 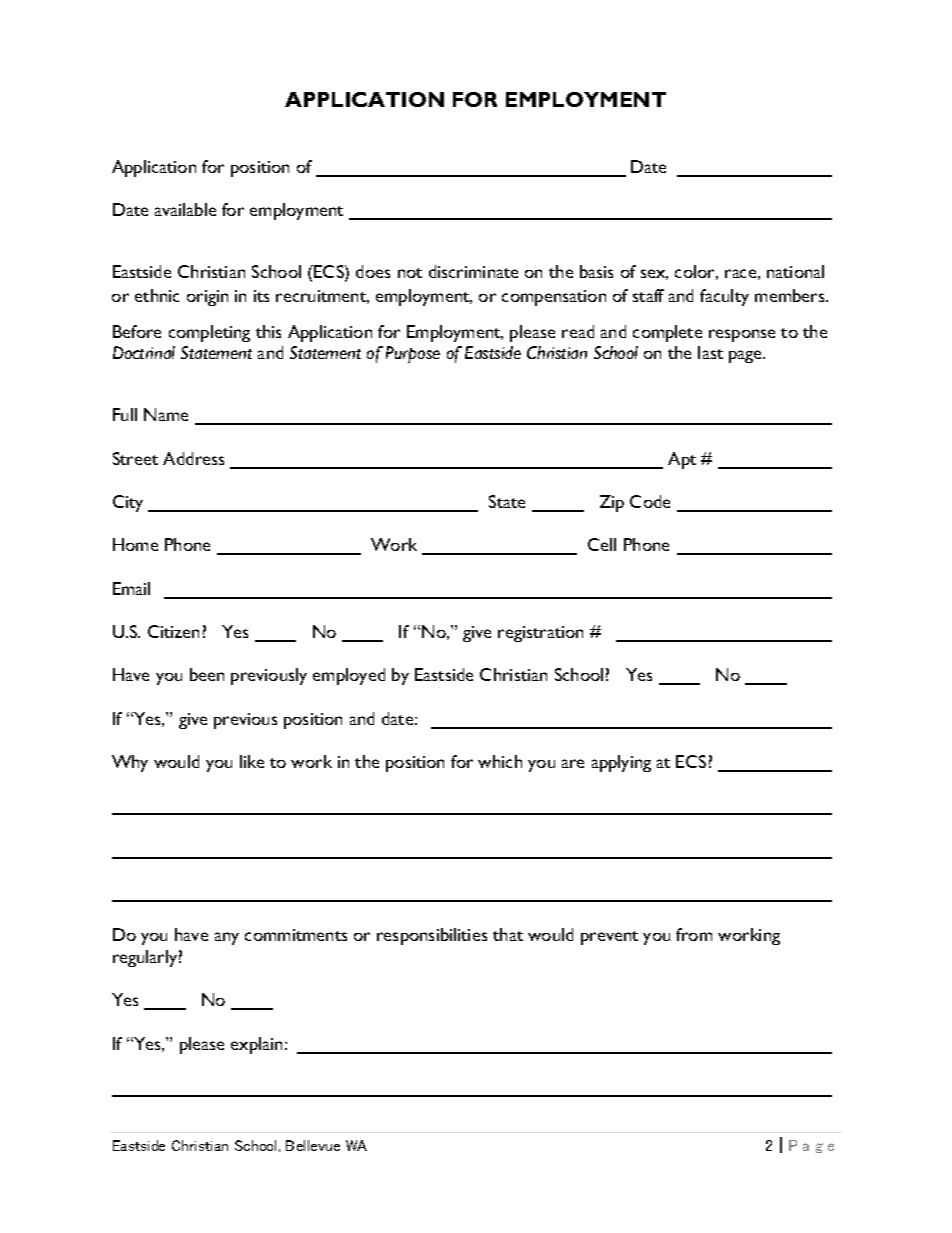 What do you see at coordinates (256, 1045) in the screenshot?
I see `explain` at bounding box center [256, 1045].
